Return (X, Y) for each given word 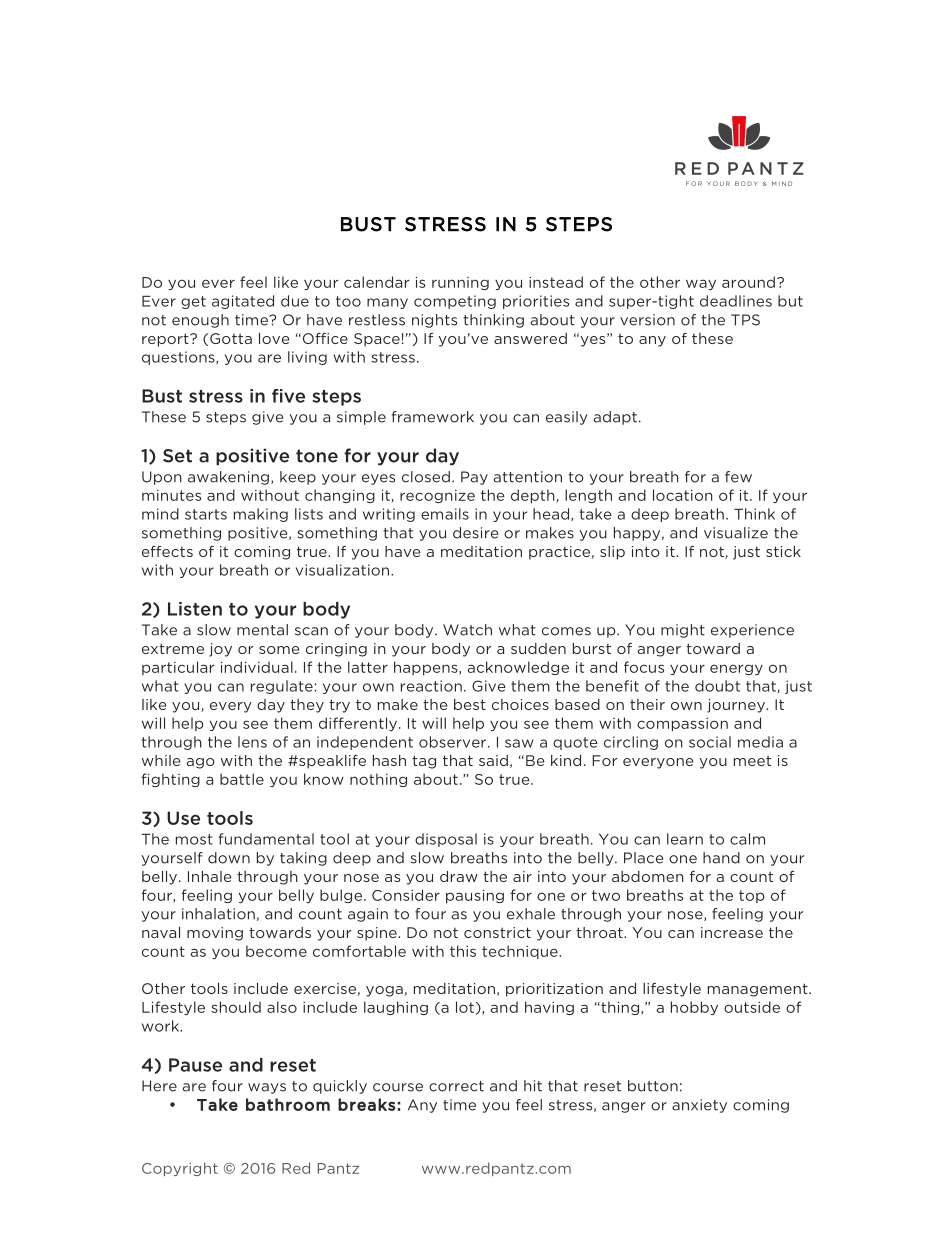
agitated (243, 302)
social (710, 742)
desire (475, 533)
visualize (736, 533)
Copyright (180, 1169)
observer (454, 742)
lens (252, 742)
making (261, 515)
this (463, 951)
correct (456, 1086)
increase (732, 932)
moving (215, 934)
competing (455, 302)
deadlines (736, 301)
